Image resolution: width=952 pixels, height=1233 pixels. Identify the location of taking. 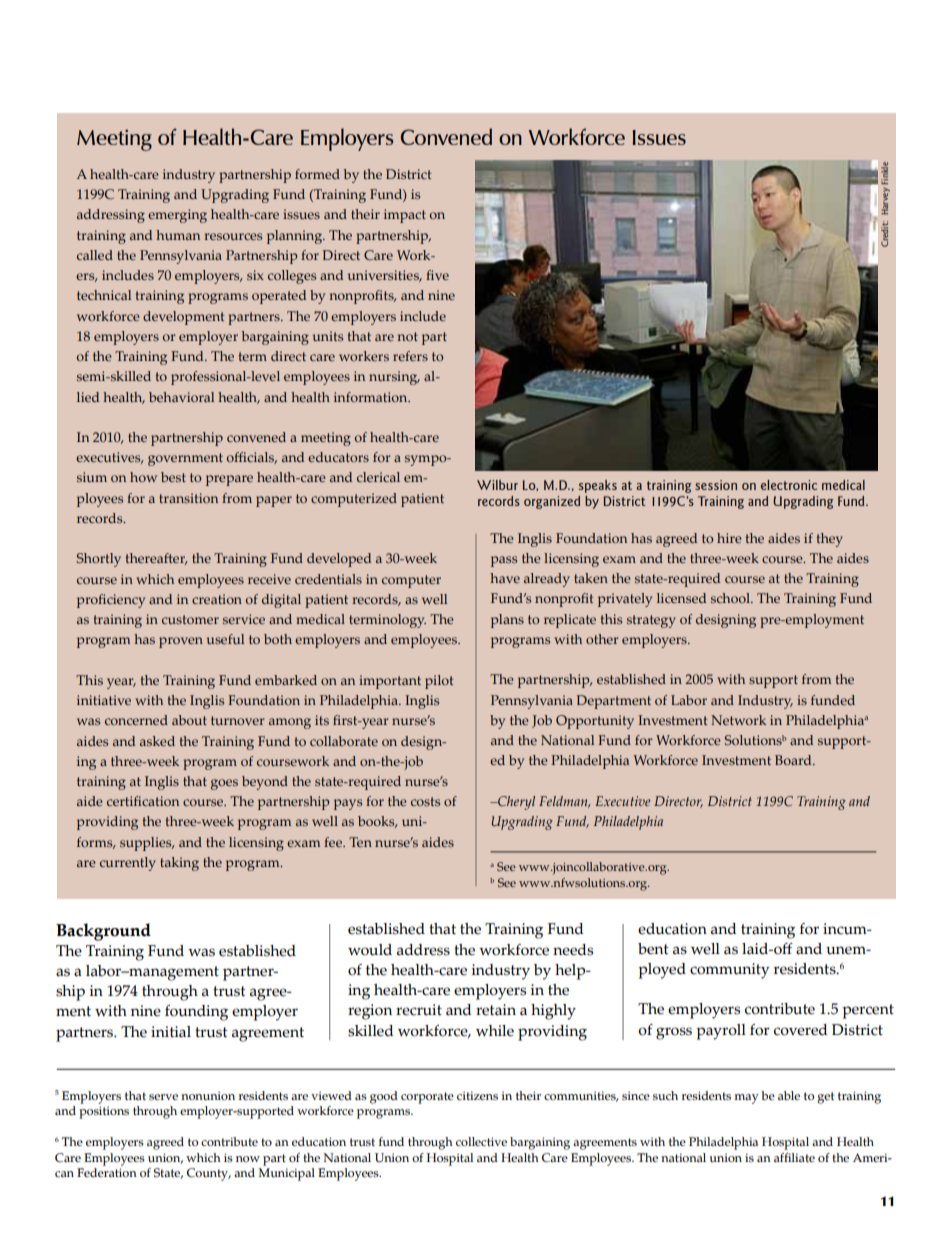
(179, 864).
